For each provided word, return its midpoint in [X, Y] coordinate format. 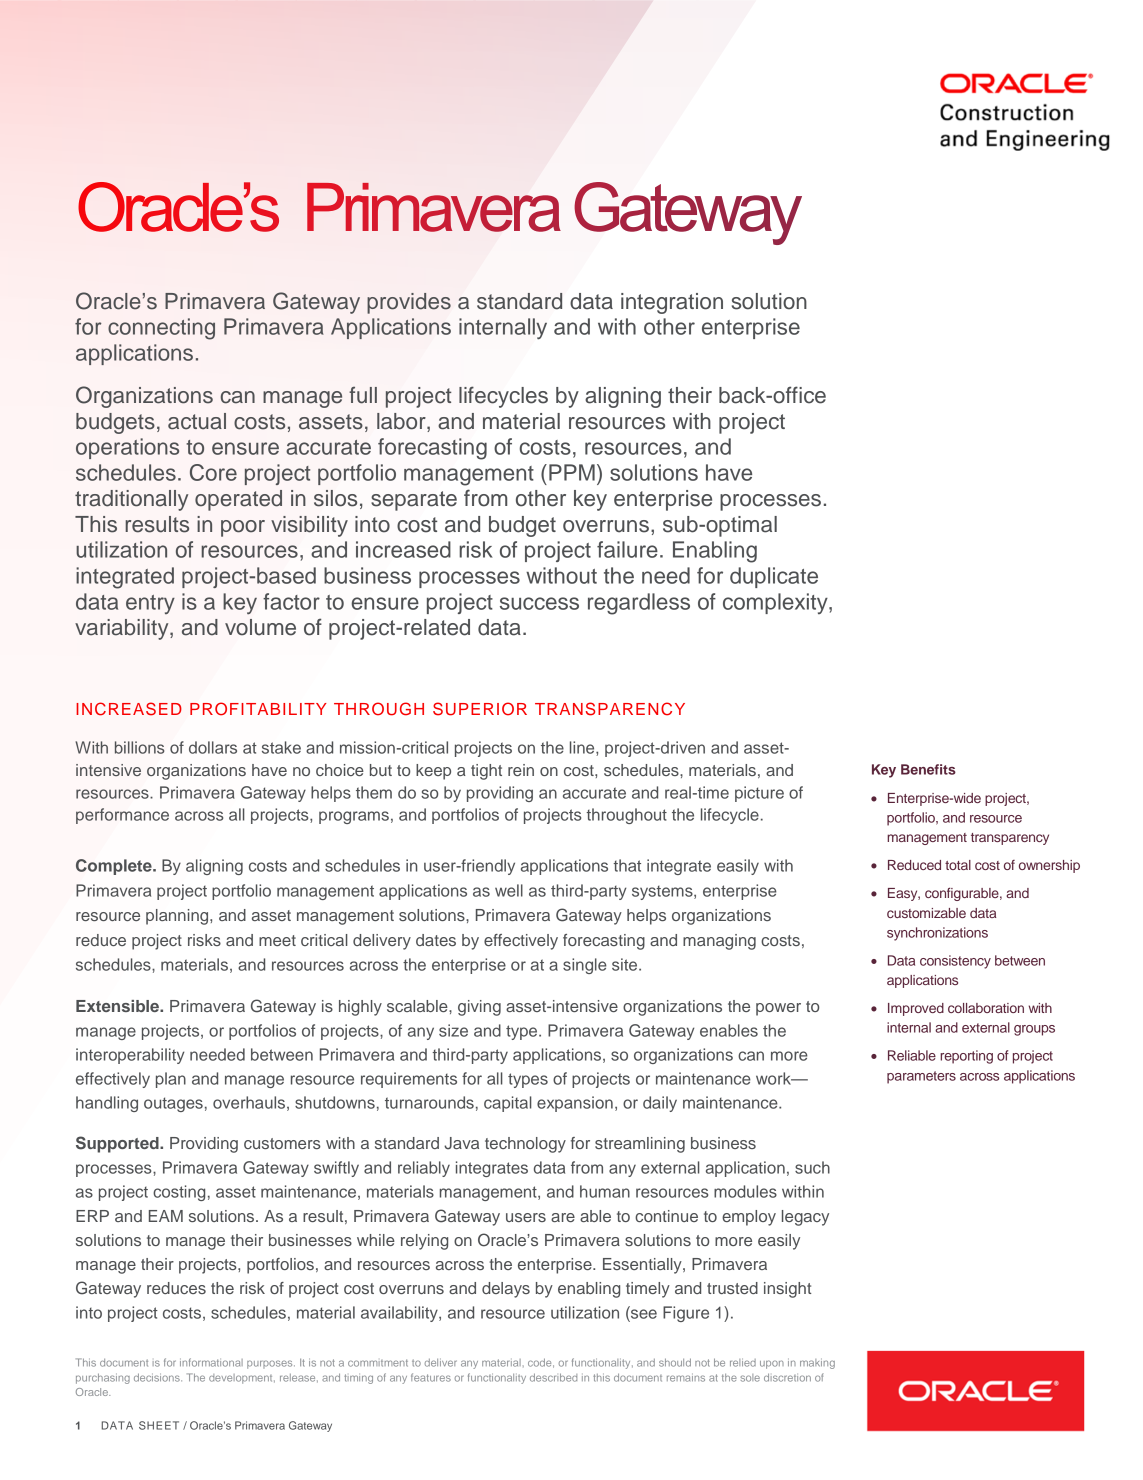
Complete [115, 867]
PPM [572, 472]
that [627, 865]
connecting [161, 329]
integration [672, 303]
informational [211, 1362]
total [958, 865]
